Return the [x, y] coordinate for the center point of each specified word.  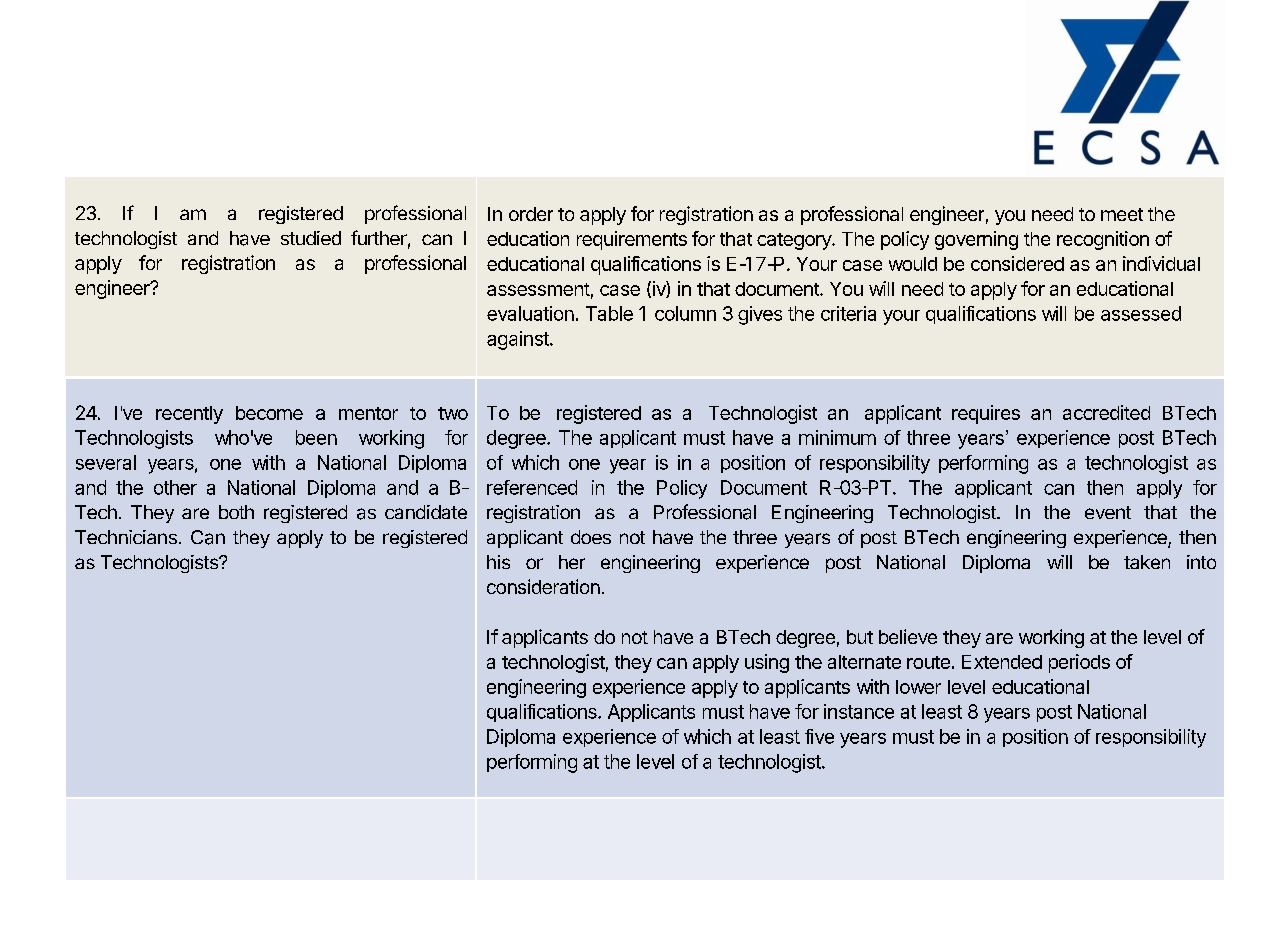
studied [311, 238]
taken [1147, 562]
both [236, 512]
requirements [632, 240]
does [591, 537]
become [269, 413]
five [819, 736]
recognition [1103, 240]
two [453, 413]
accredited [1106, 412]
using [767, 663]
